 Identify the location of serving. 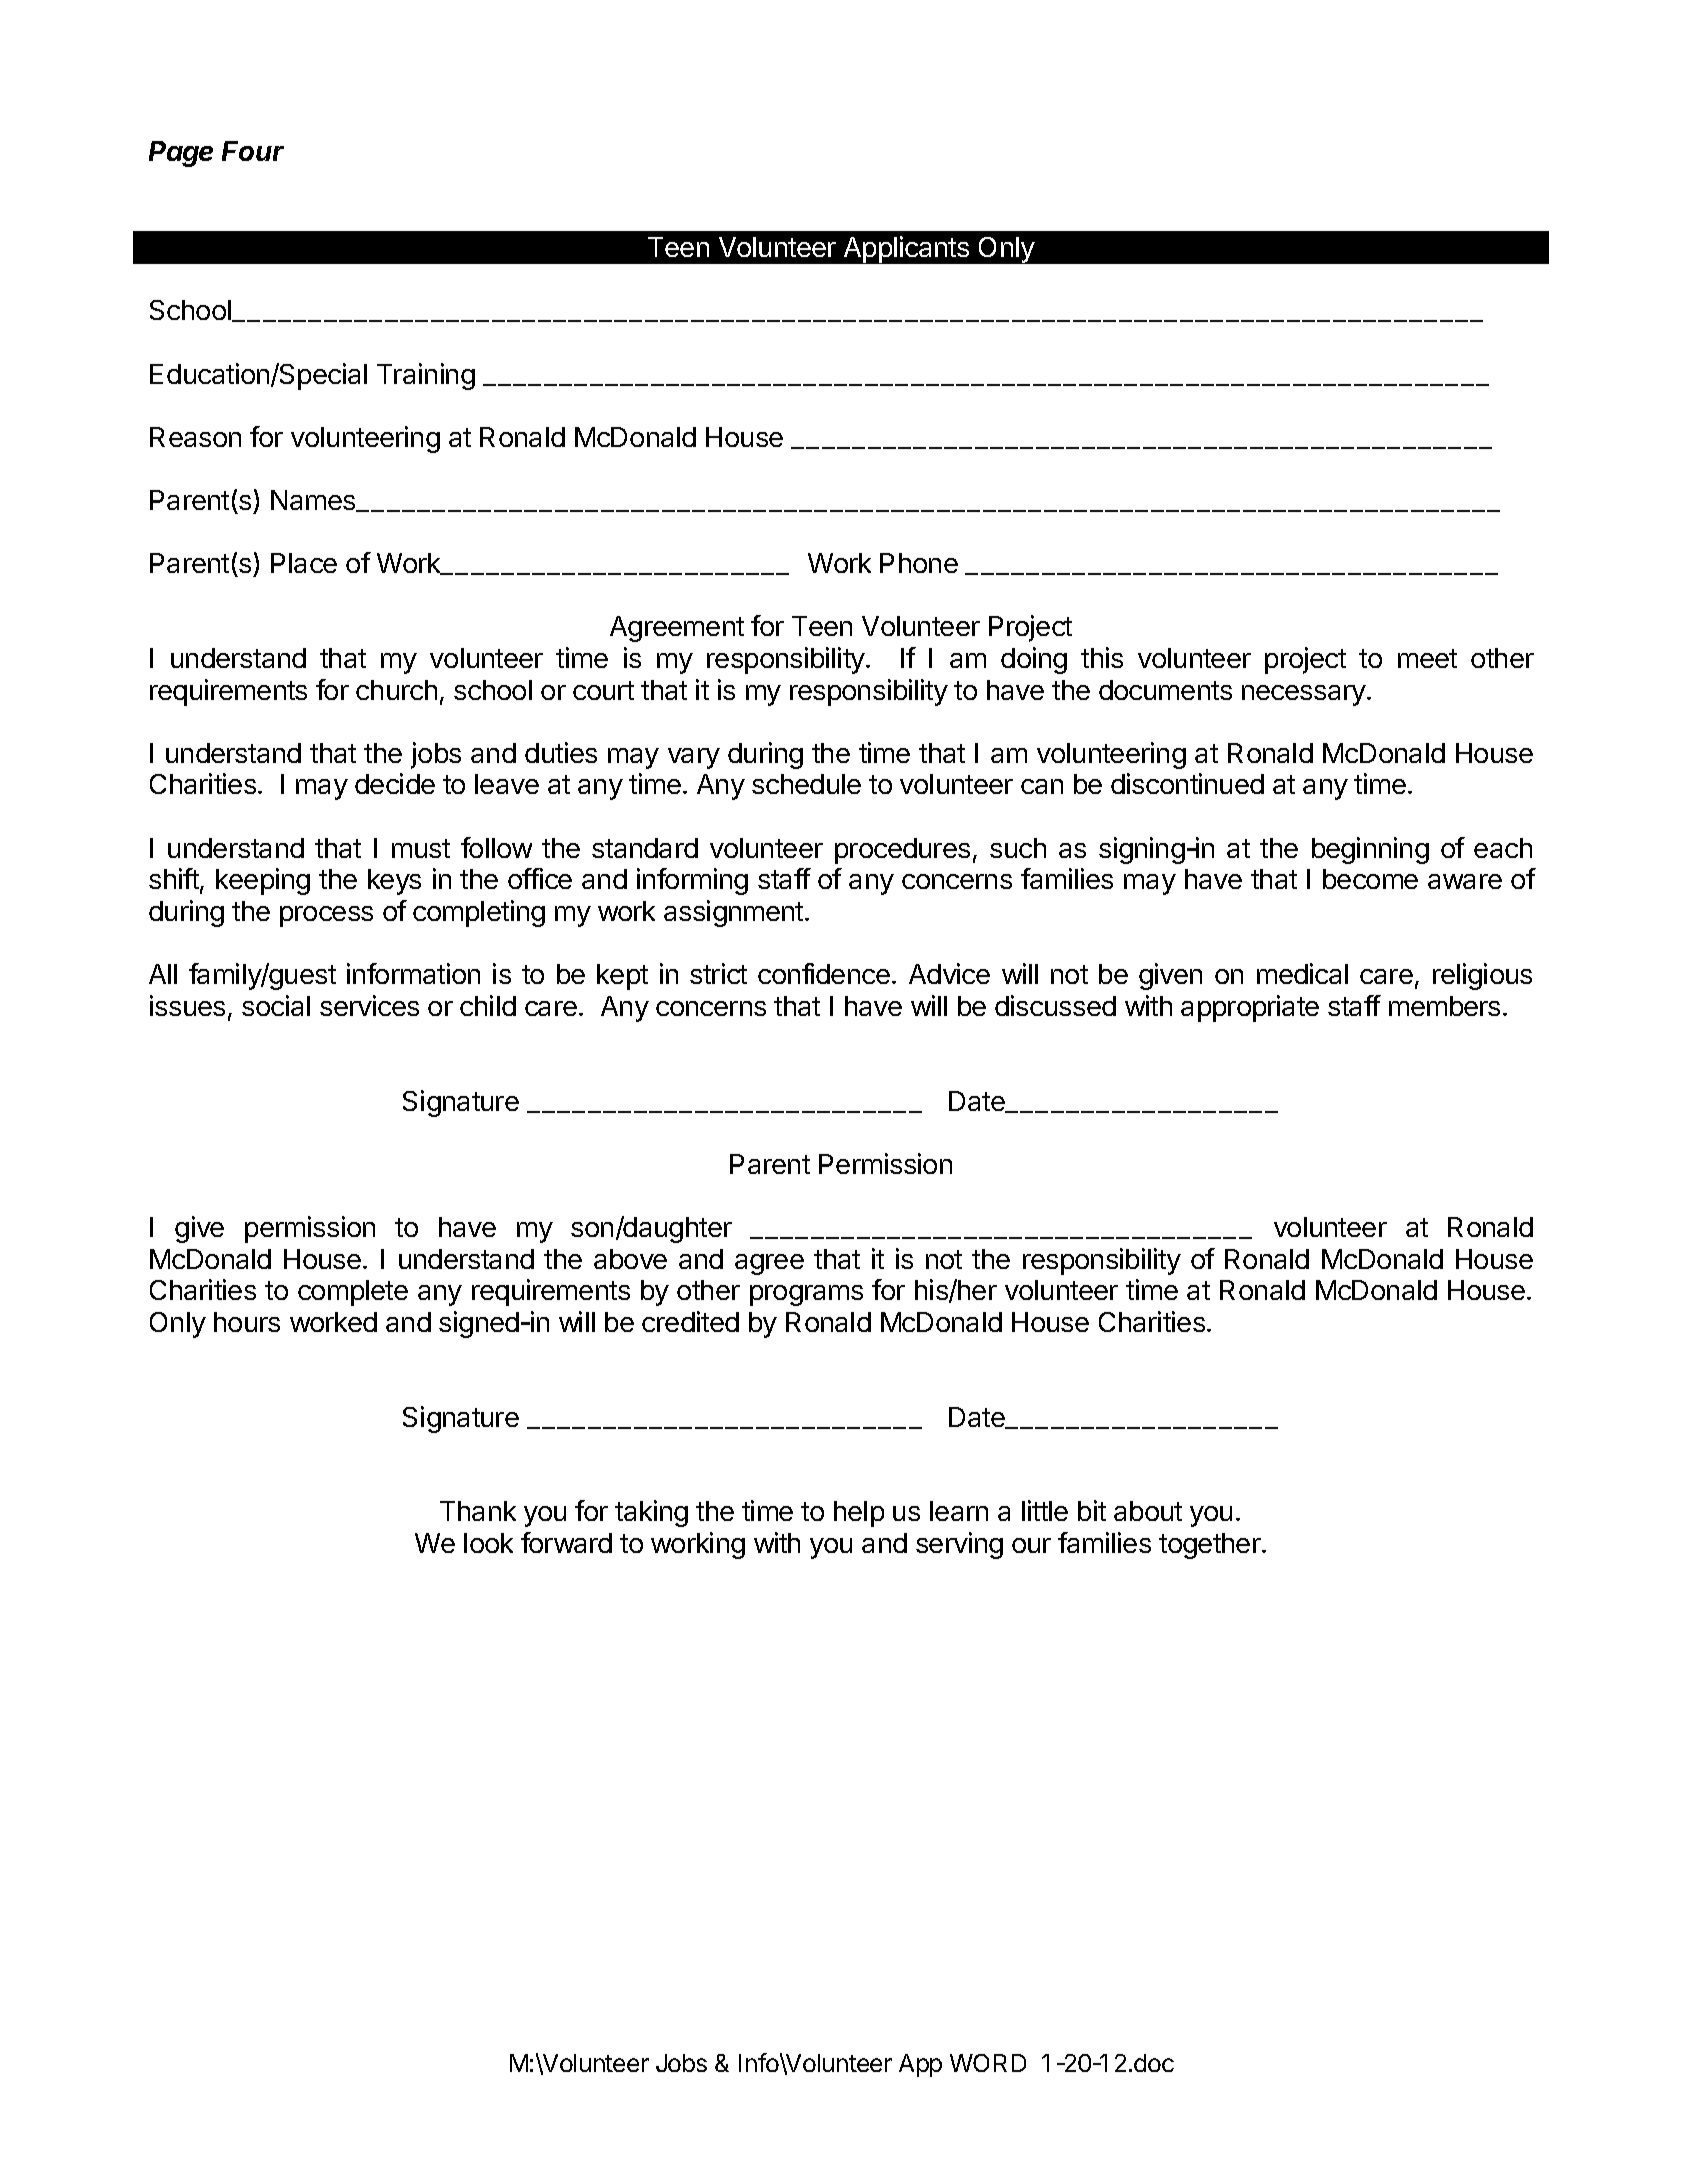
(959, 1545).
